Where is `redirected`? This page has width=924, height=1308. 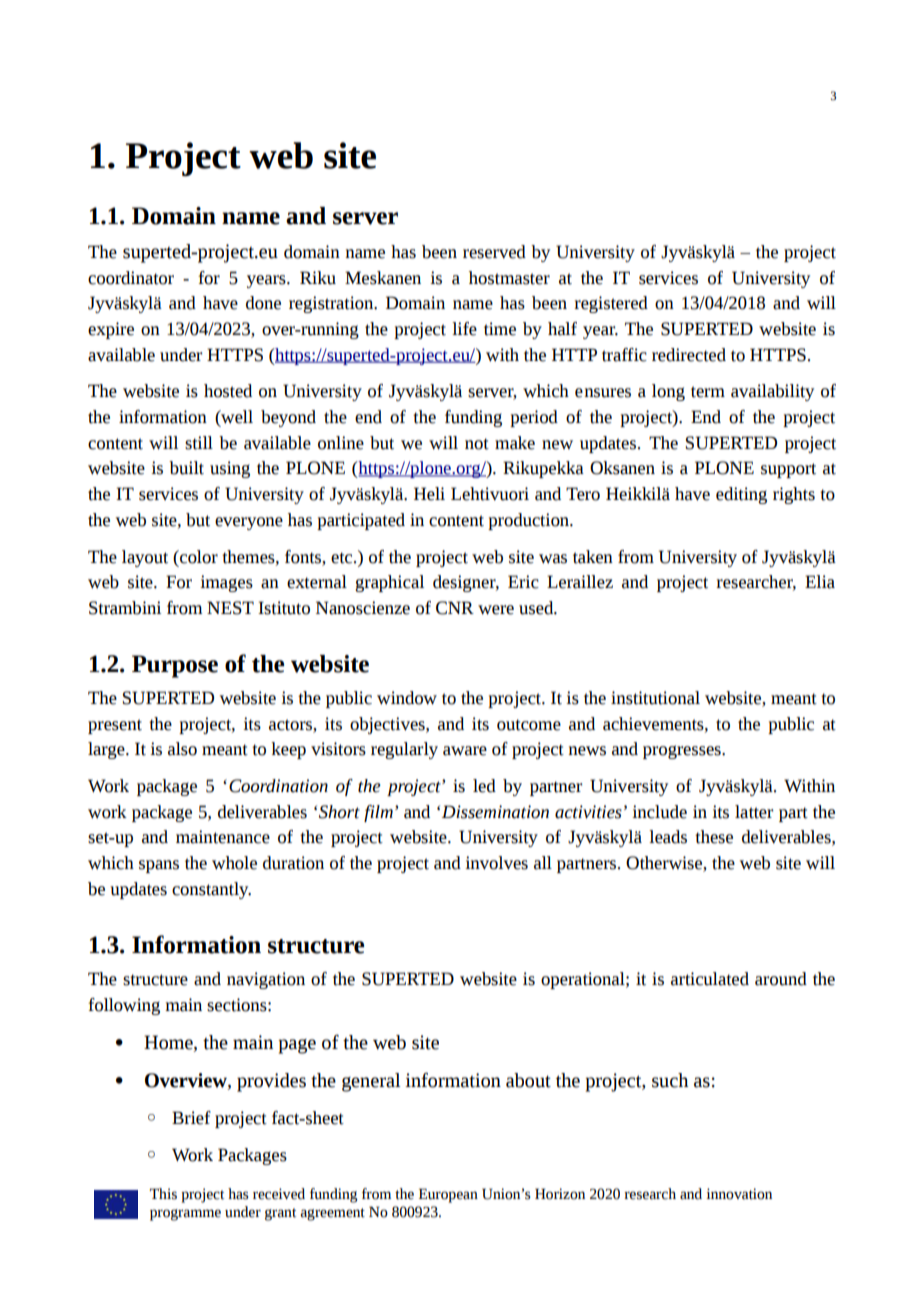 redirected is located at coordinates (689, 355).
